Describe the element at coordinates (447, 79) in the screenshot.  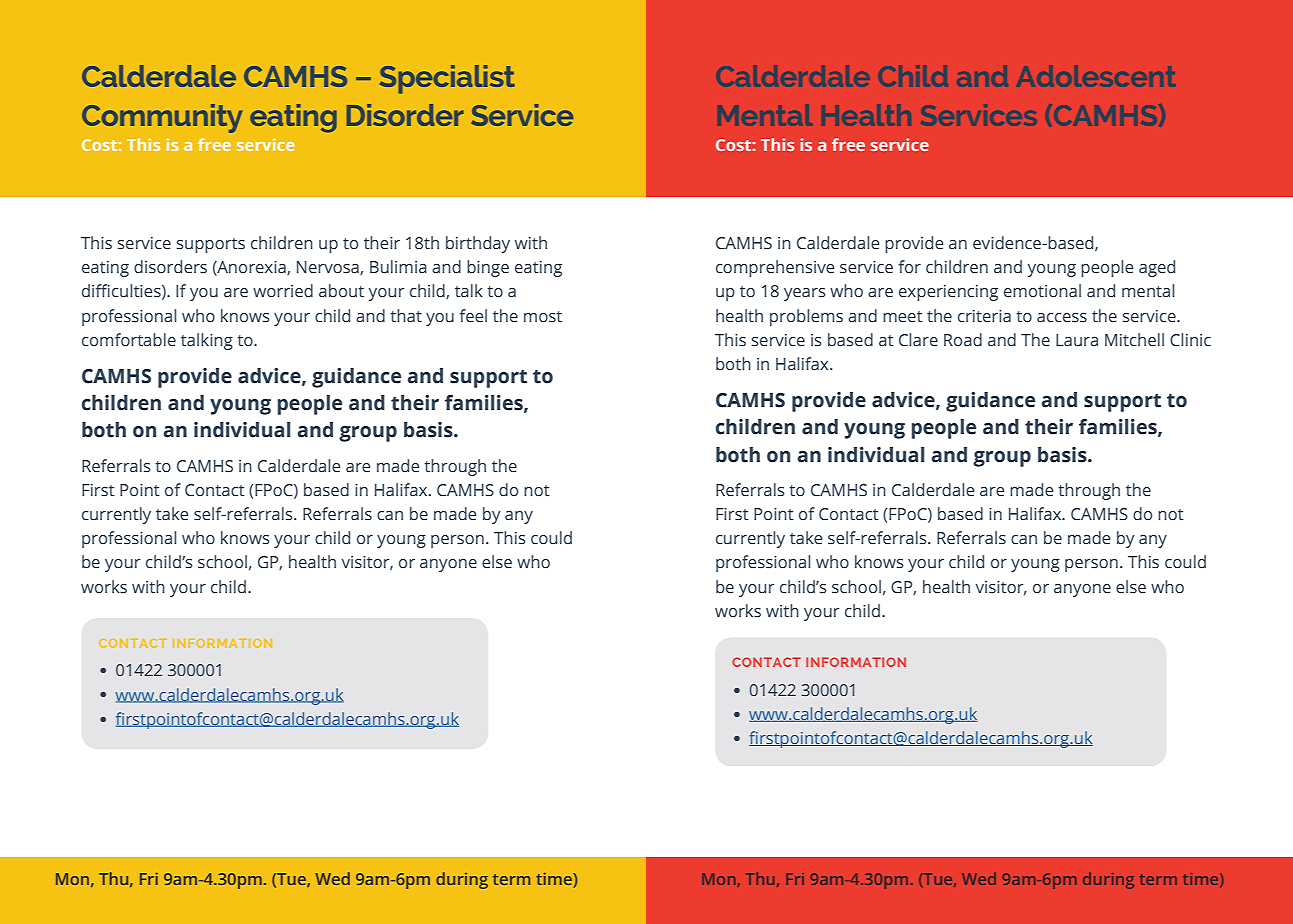
I see `Specialist` at that location.
